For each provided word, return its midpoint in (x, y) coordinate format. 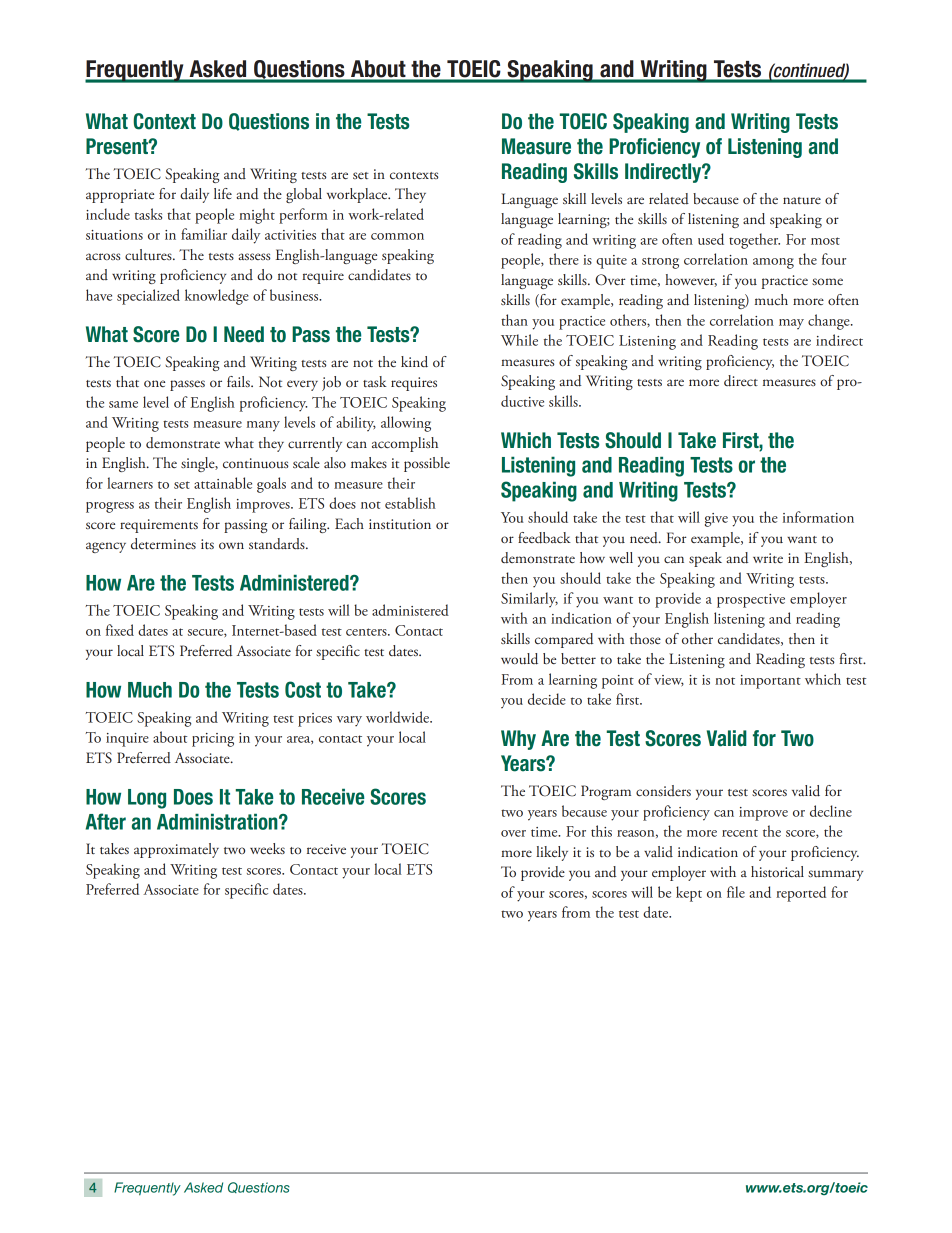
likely (552, 853)
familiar (204, 234)
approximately (176, 850)
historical (777, 871)
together (754, 241)
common (397, 236)
